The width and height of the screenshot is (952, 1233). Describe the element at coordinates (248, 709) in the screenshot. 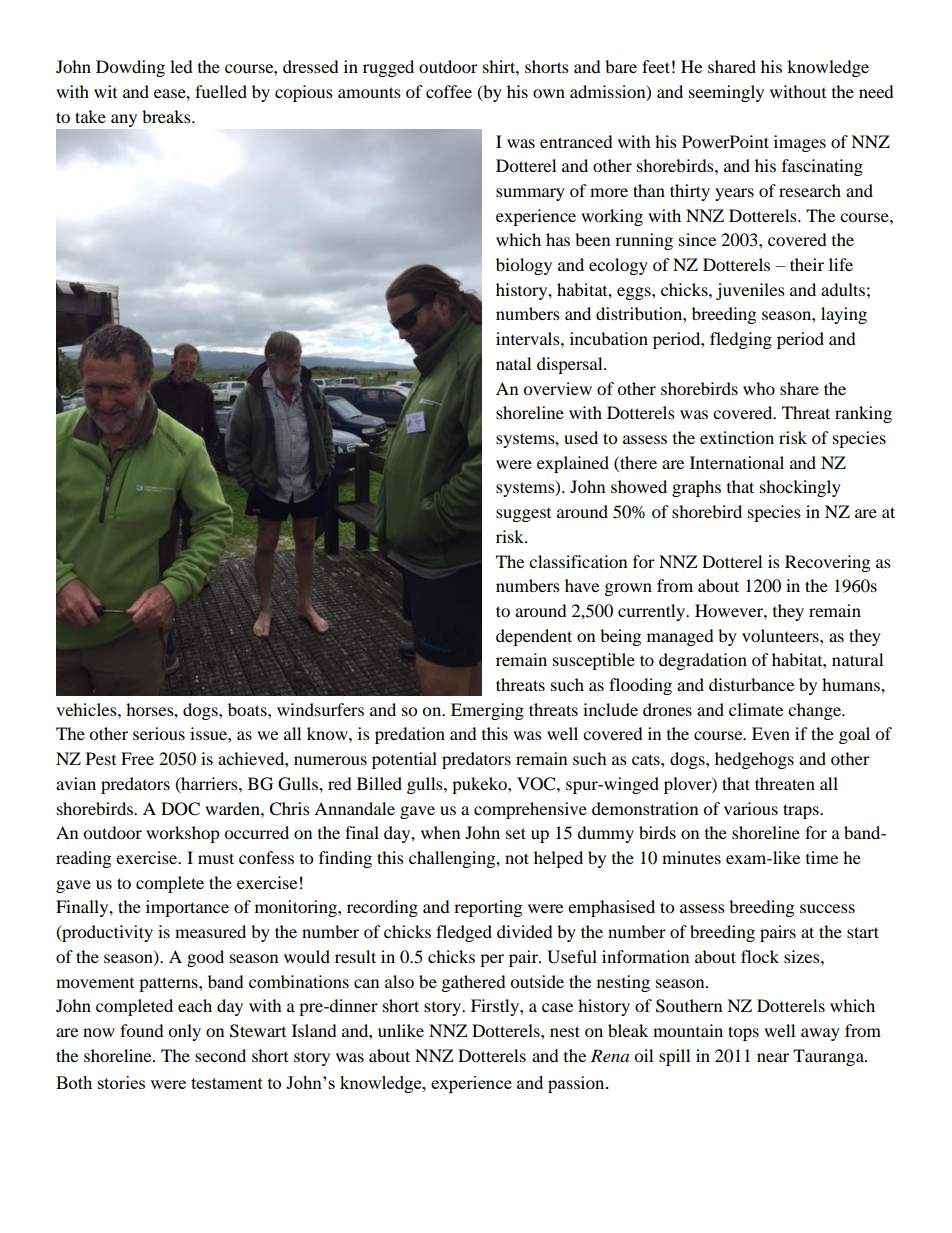

I see `boats` at that location.
